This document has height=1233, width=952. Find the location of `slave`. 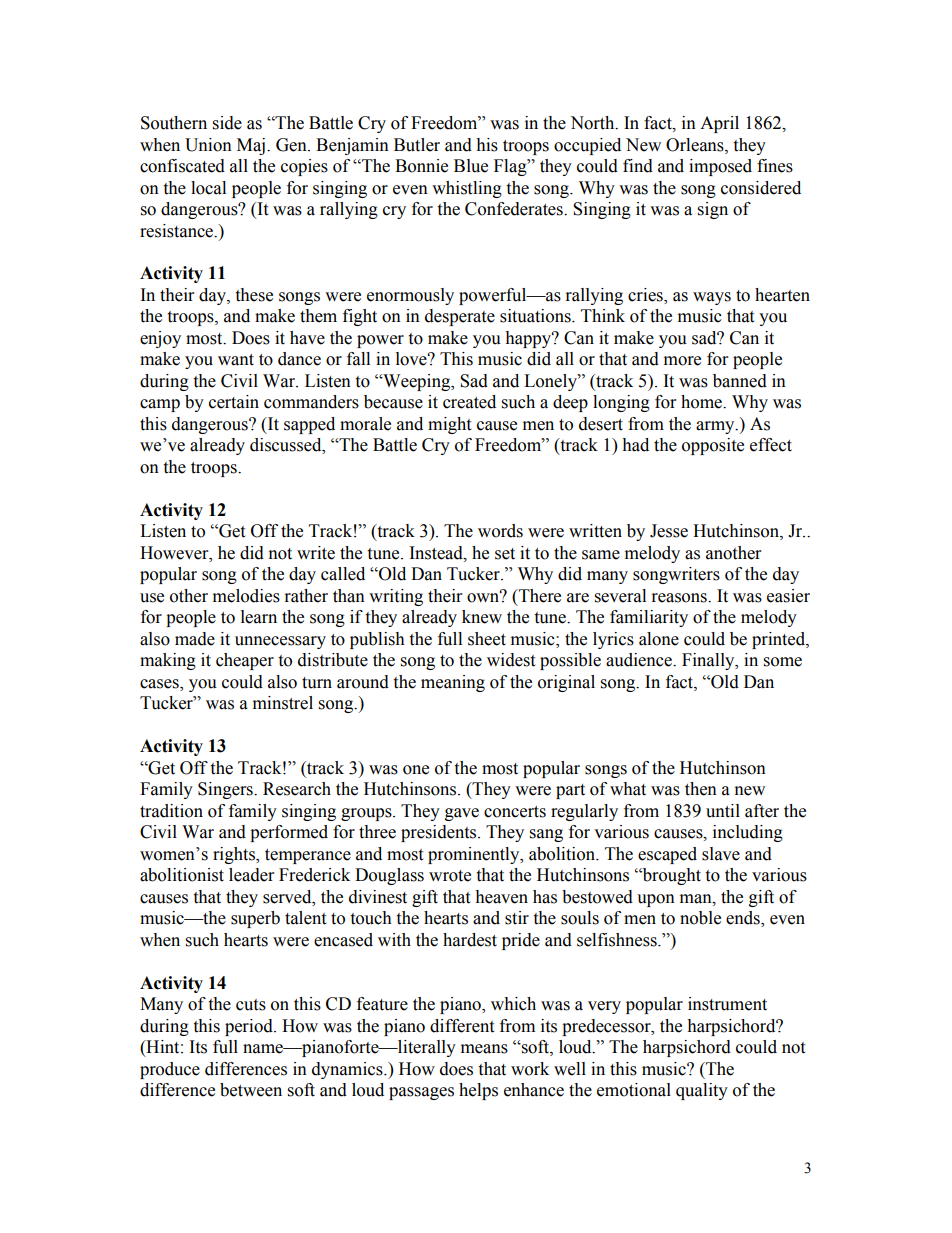

slave is located at coordinates (721, 854).
